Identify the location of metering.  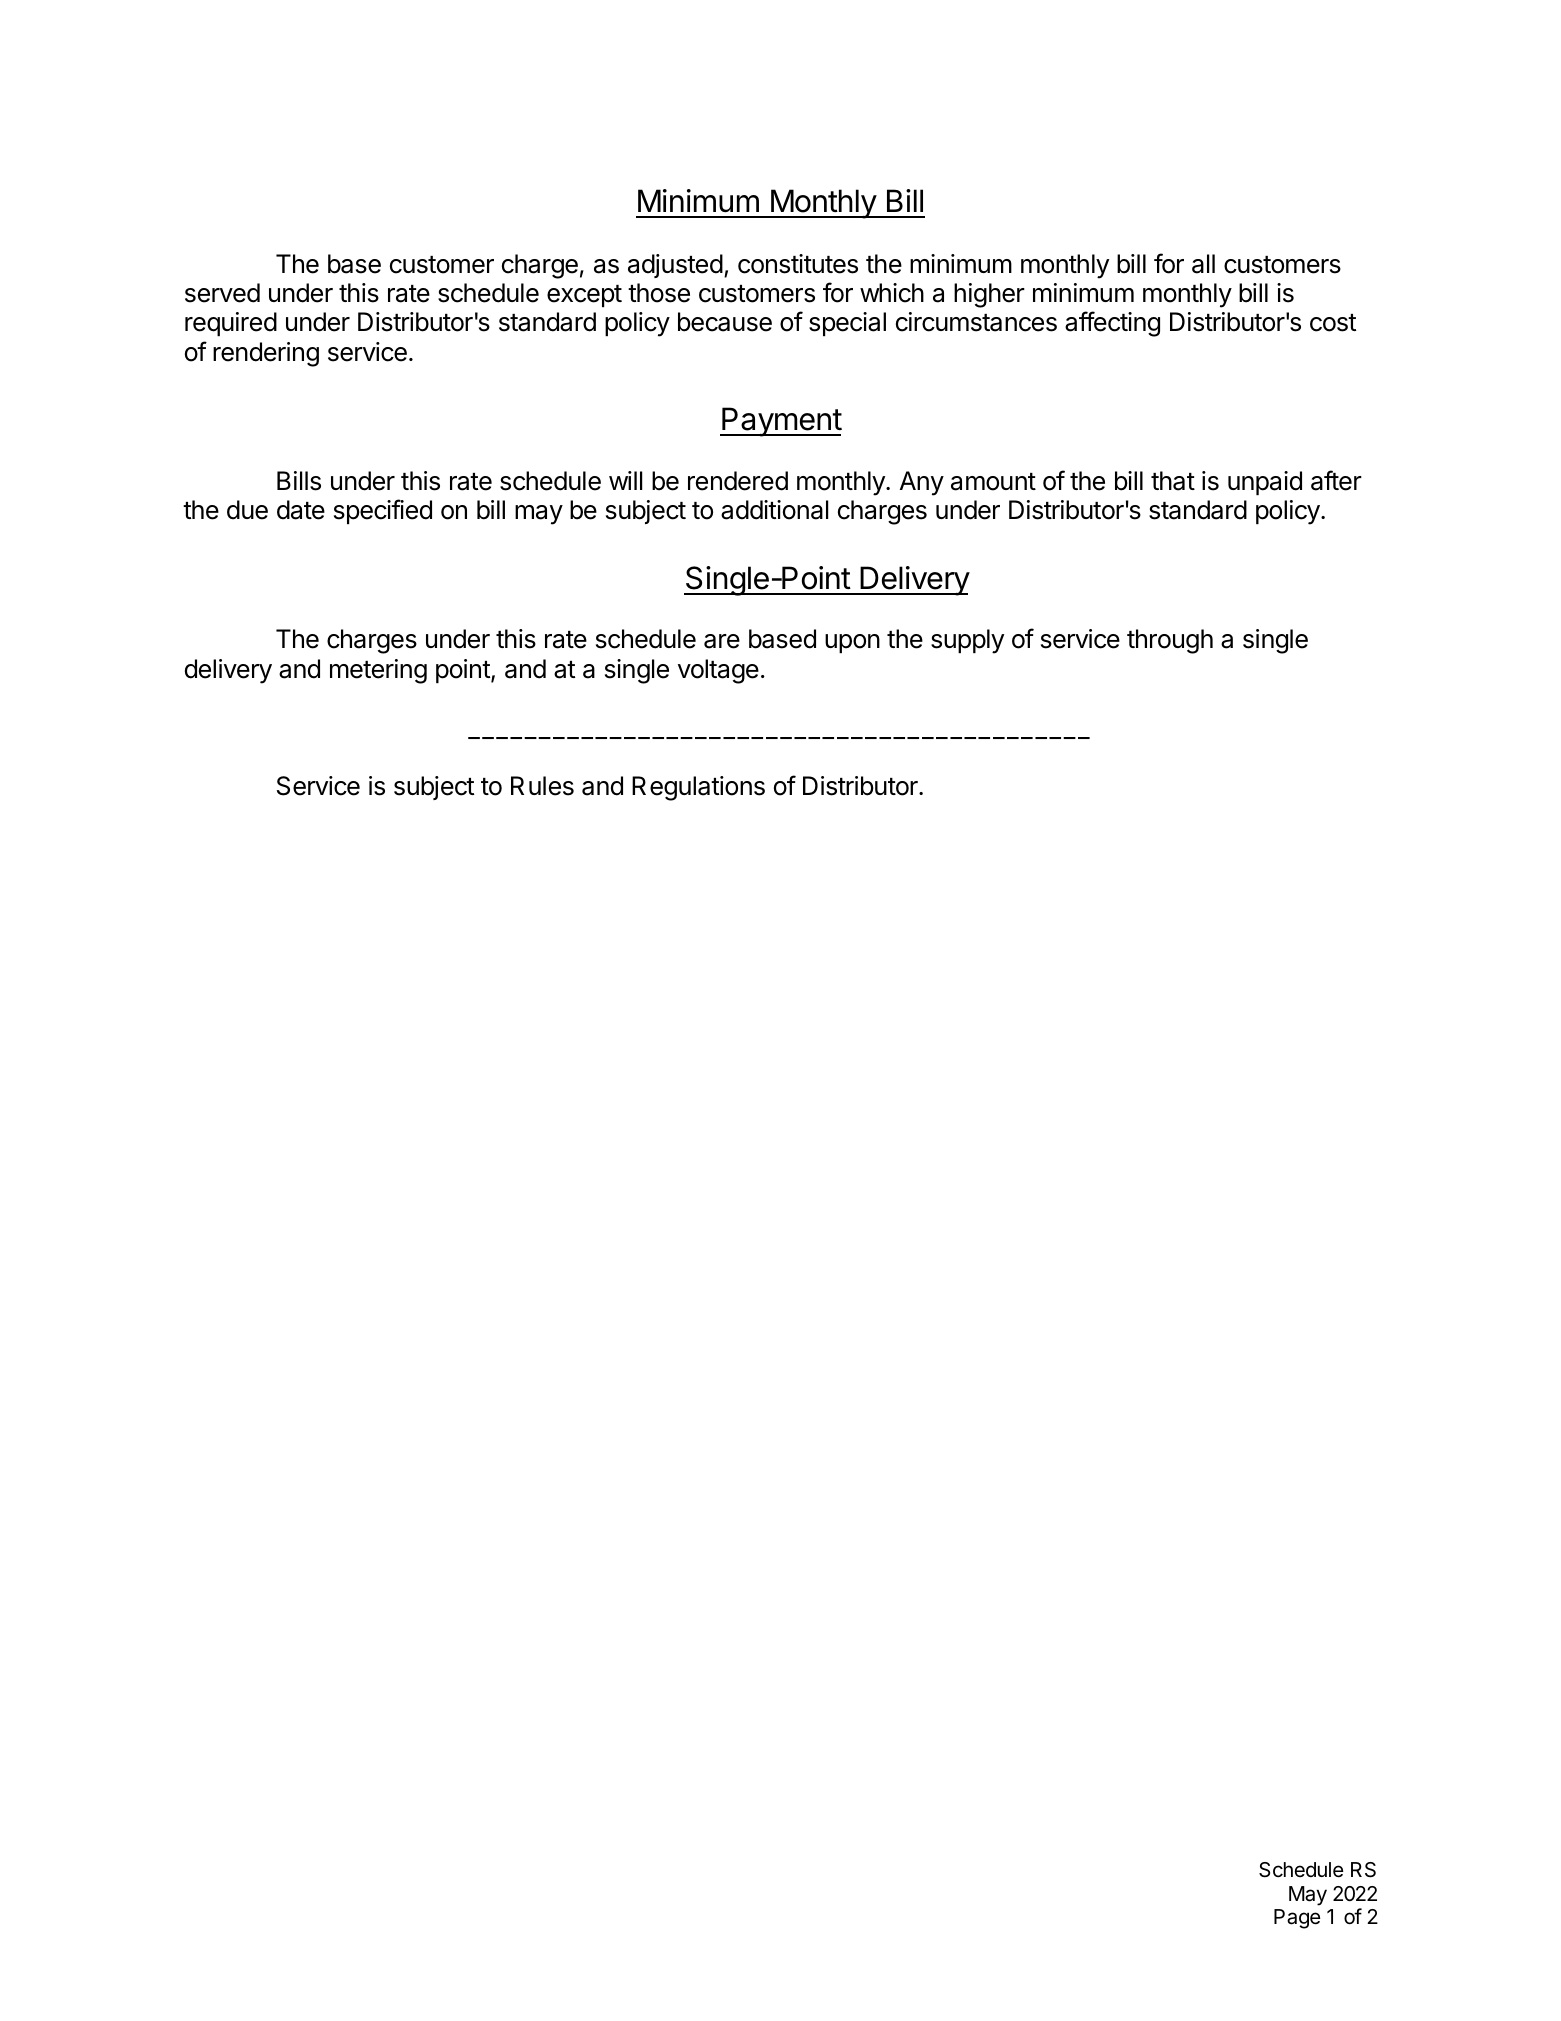
(378, 671).
